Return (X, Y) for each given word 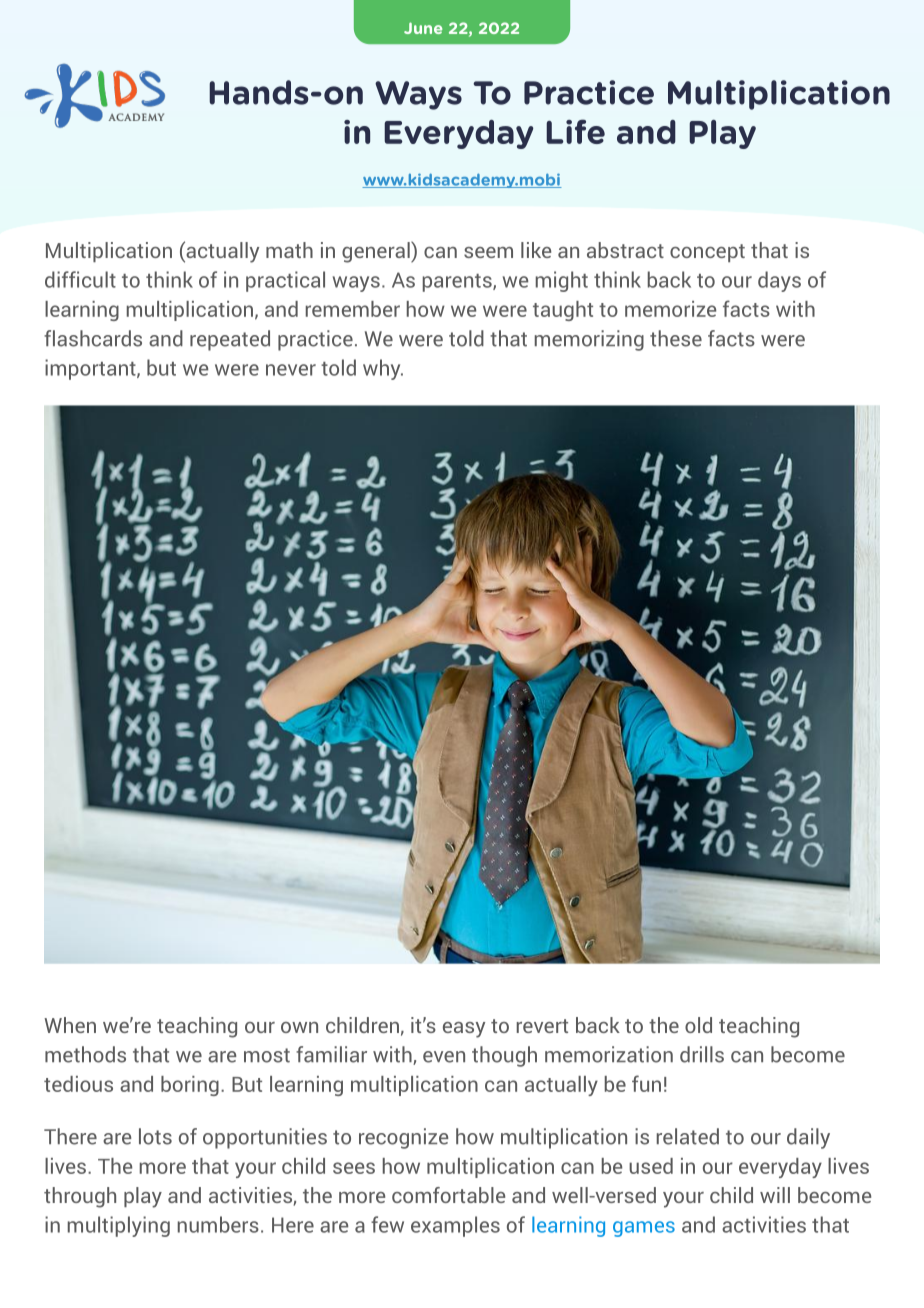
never (291, 370)
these (676, 338)
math (289, 250)
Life (575, 131)
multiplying (119, 1226)
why (383, 369)
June (423, 28)
